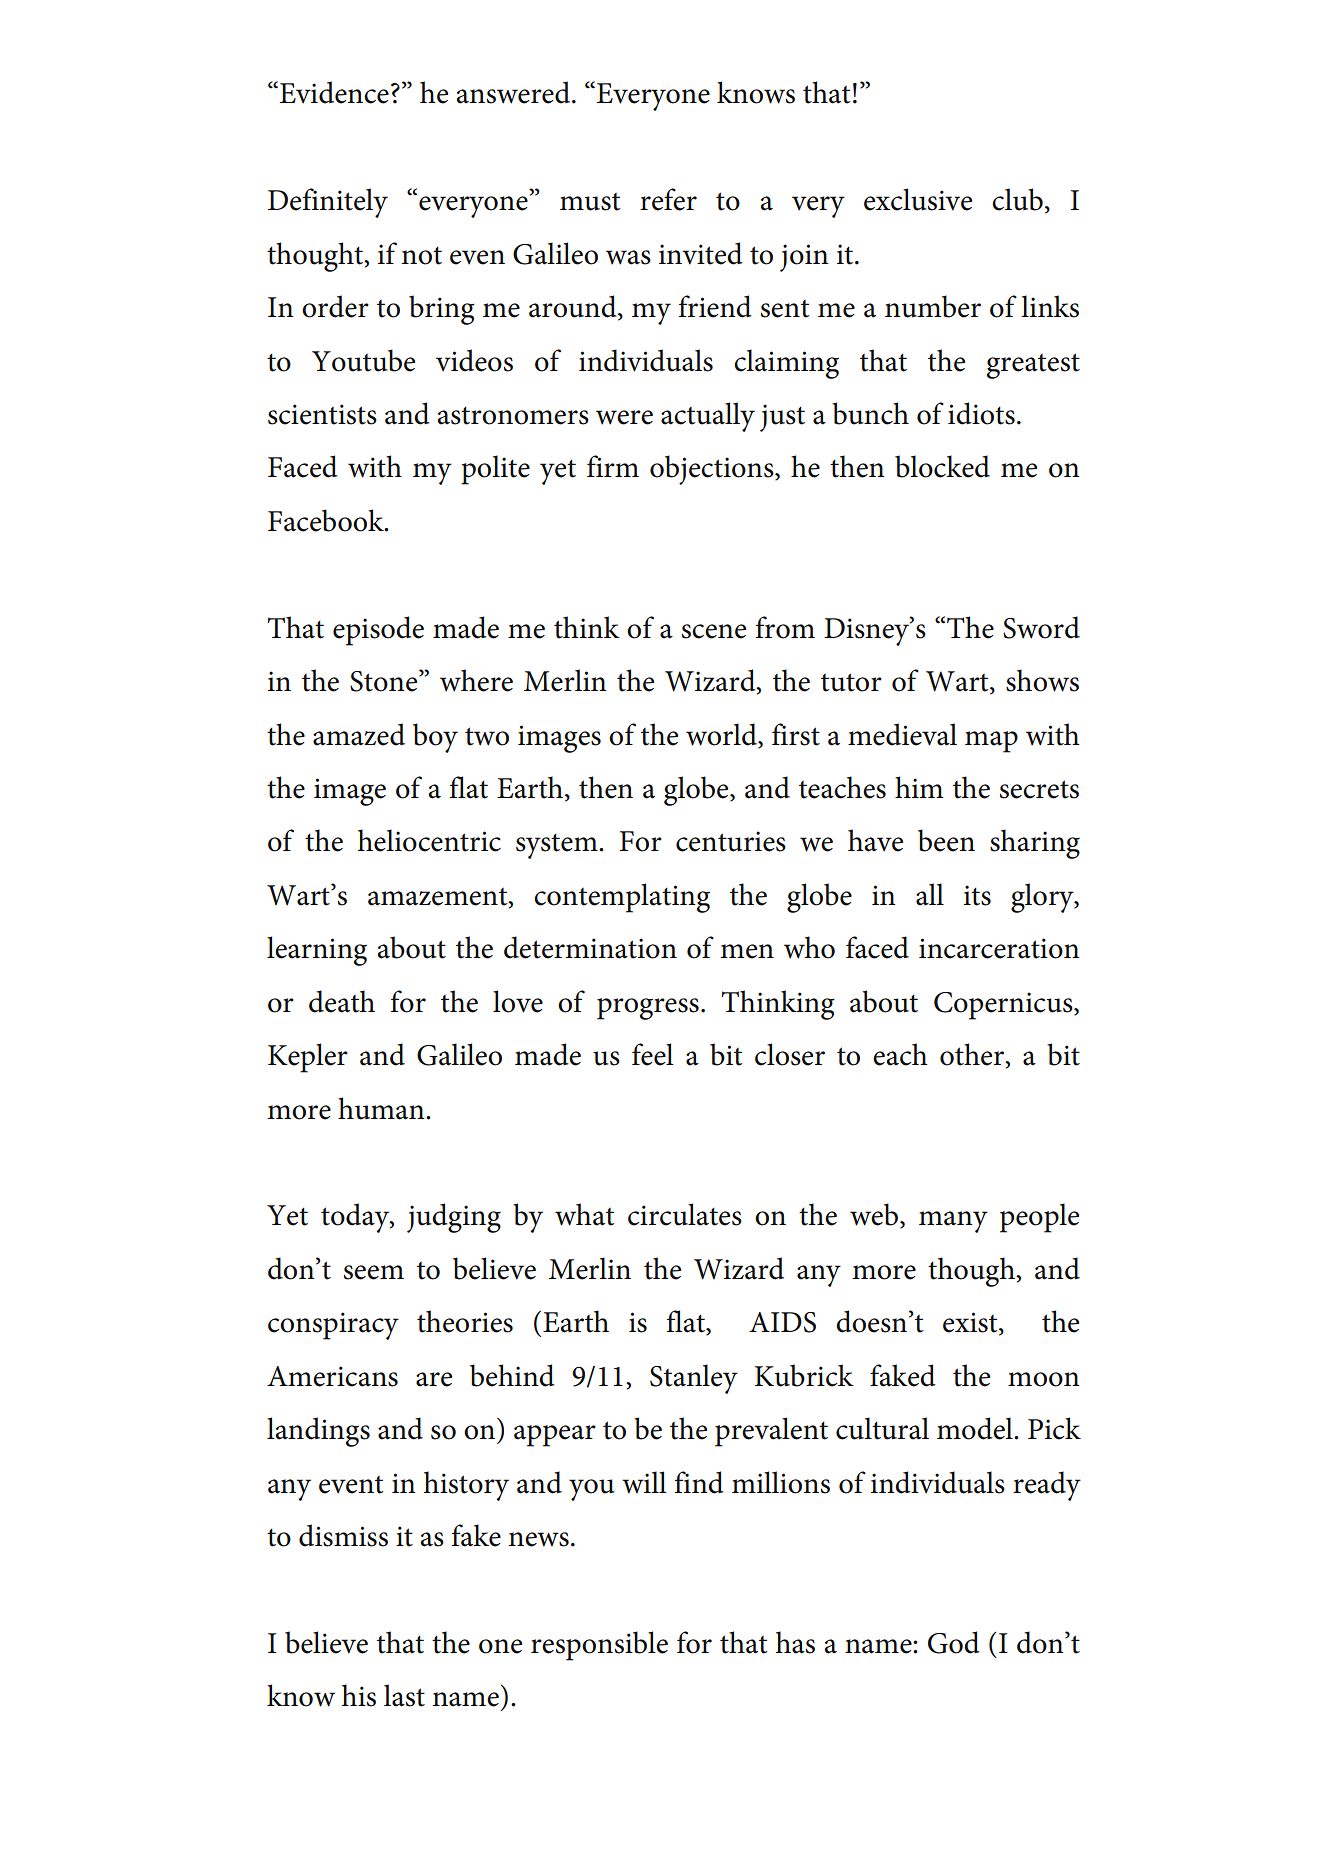  Describe the element at coordinates (429, 840) in the screenshot. I see `heliocentric` at that location.
